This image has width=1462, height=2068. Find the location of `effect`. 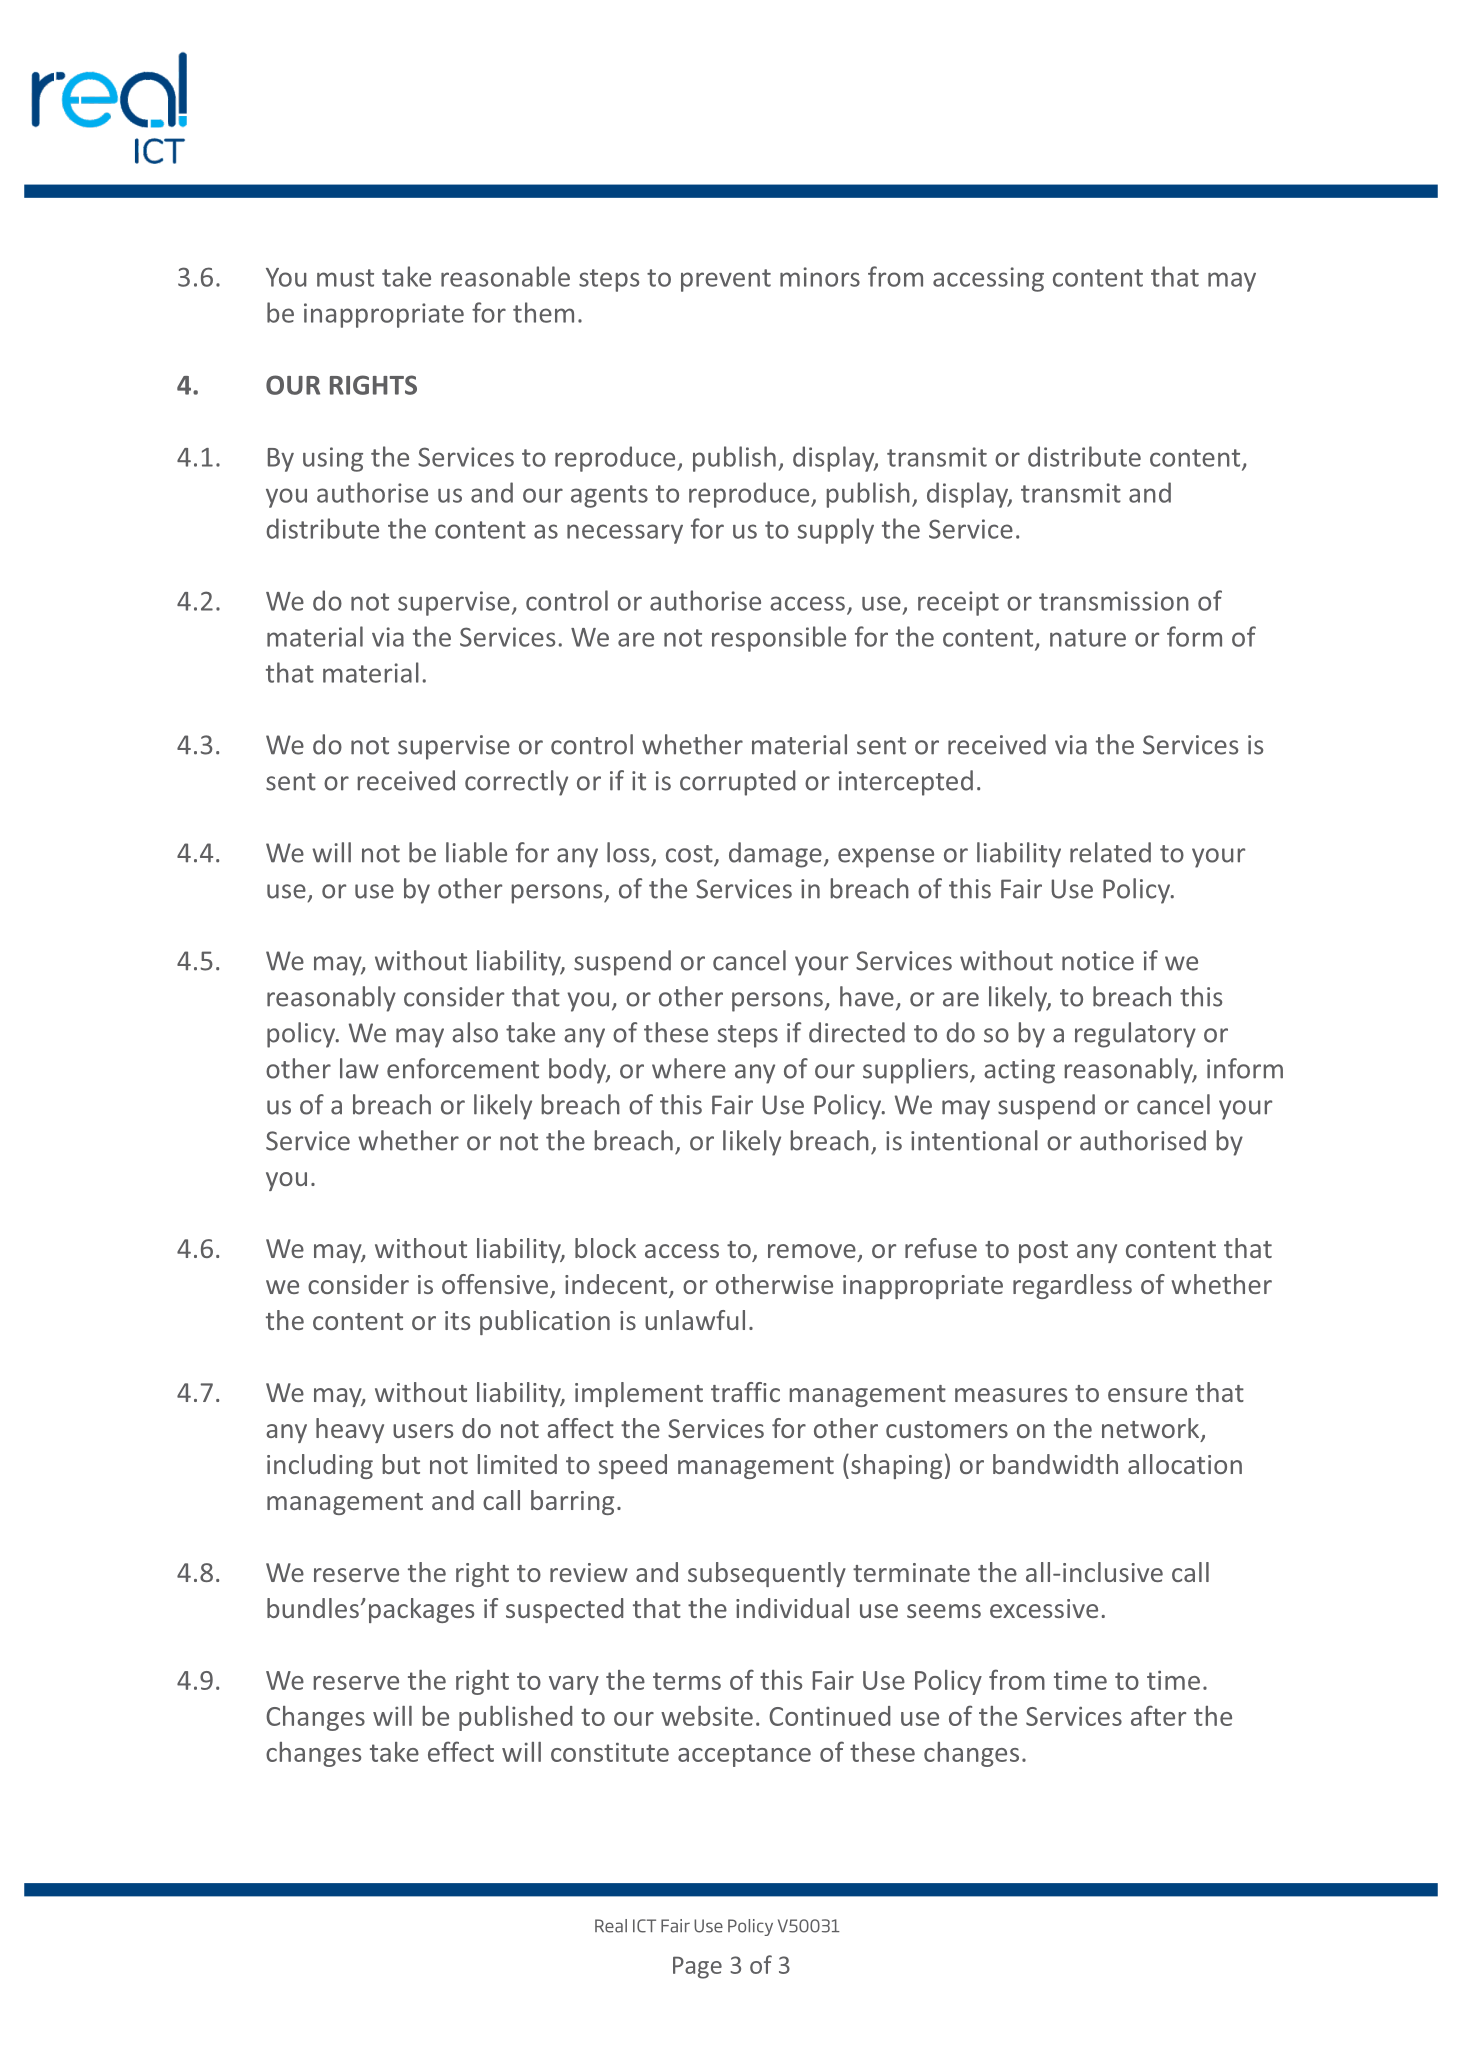

effect is located at coordinates (461, 1751).
